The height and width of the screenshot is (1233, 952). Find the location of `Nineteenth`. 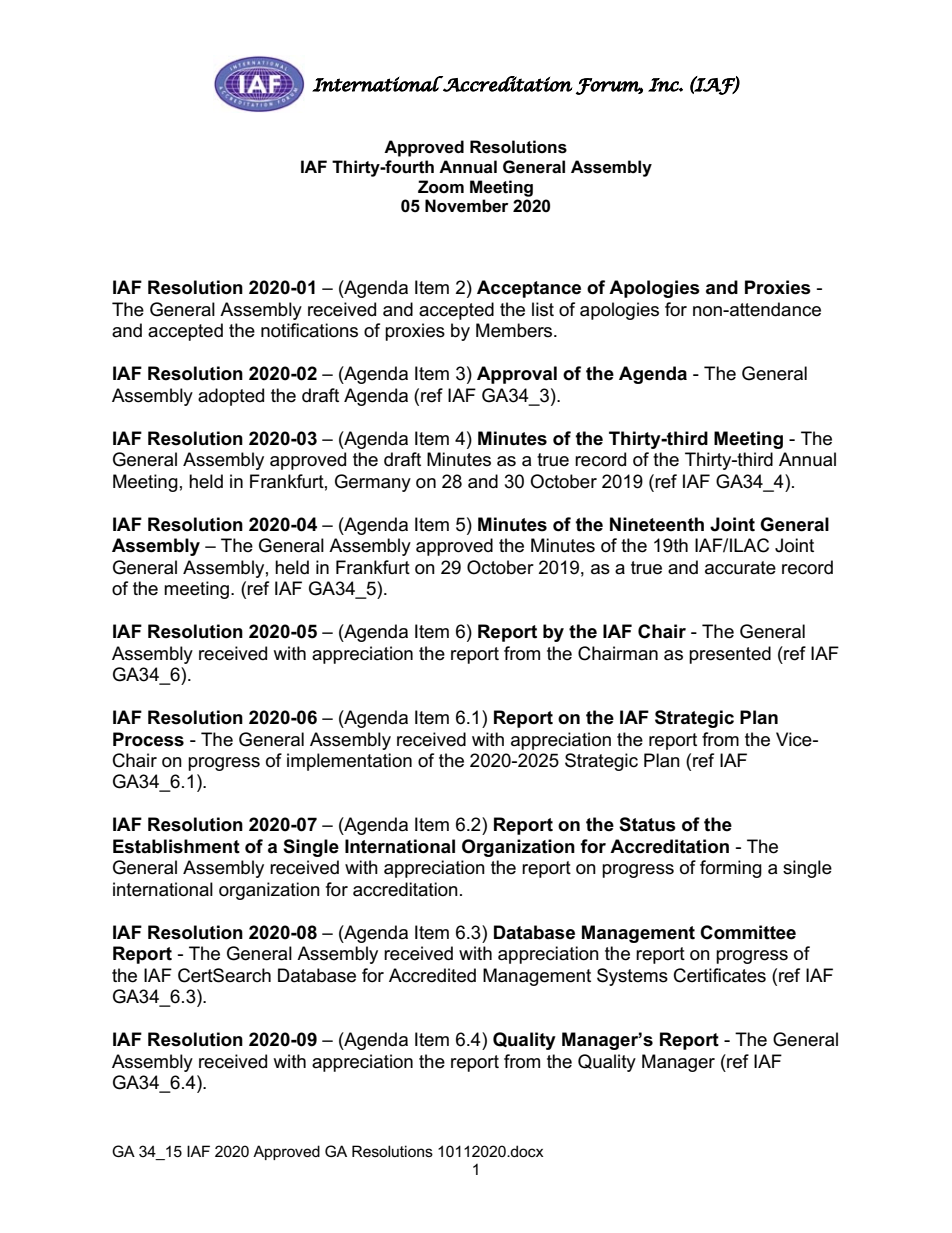

Nineteenth is located at coordinates (657, 524).
